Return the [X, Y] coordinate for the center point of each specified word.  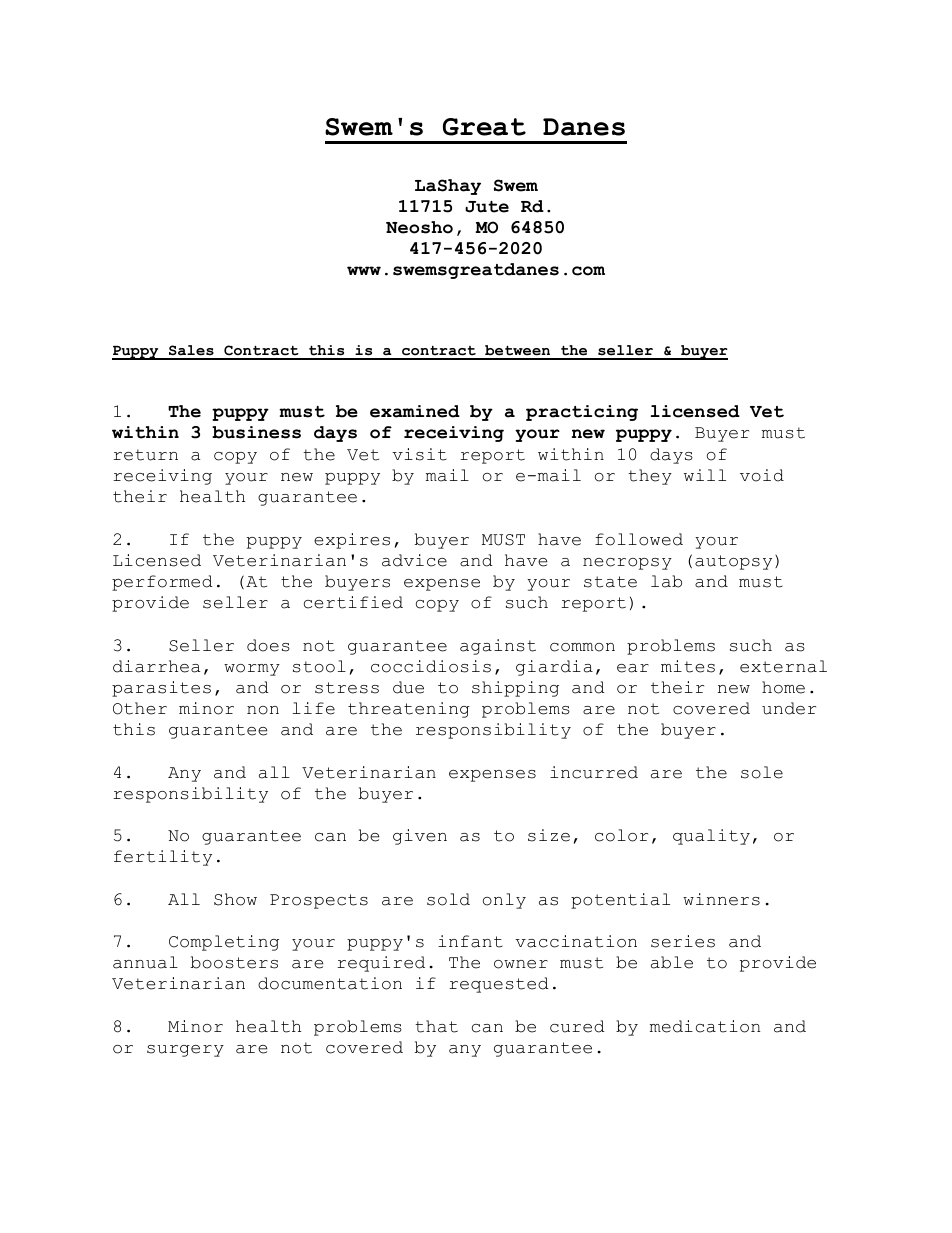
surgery [185, 1051]
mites [688, 666]
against [498, 647]
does [268, 645]
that [436, 1026]
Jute [487, 207]
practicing [582, 413]
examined [415, 411]
